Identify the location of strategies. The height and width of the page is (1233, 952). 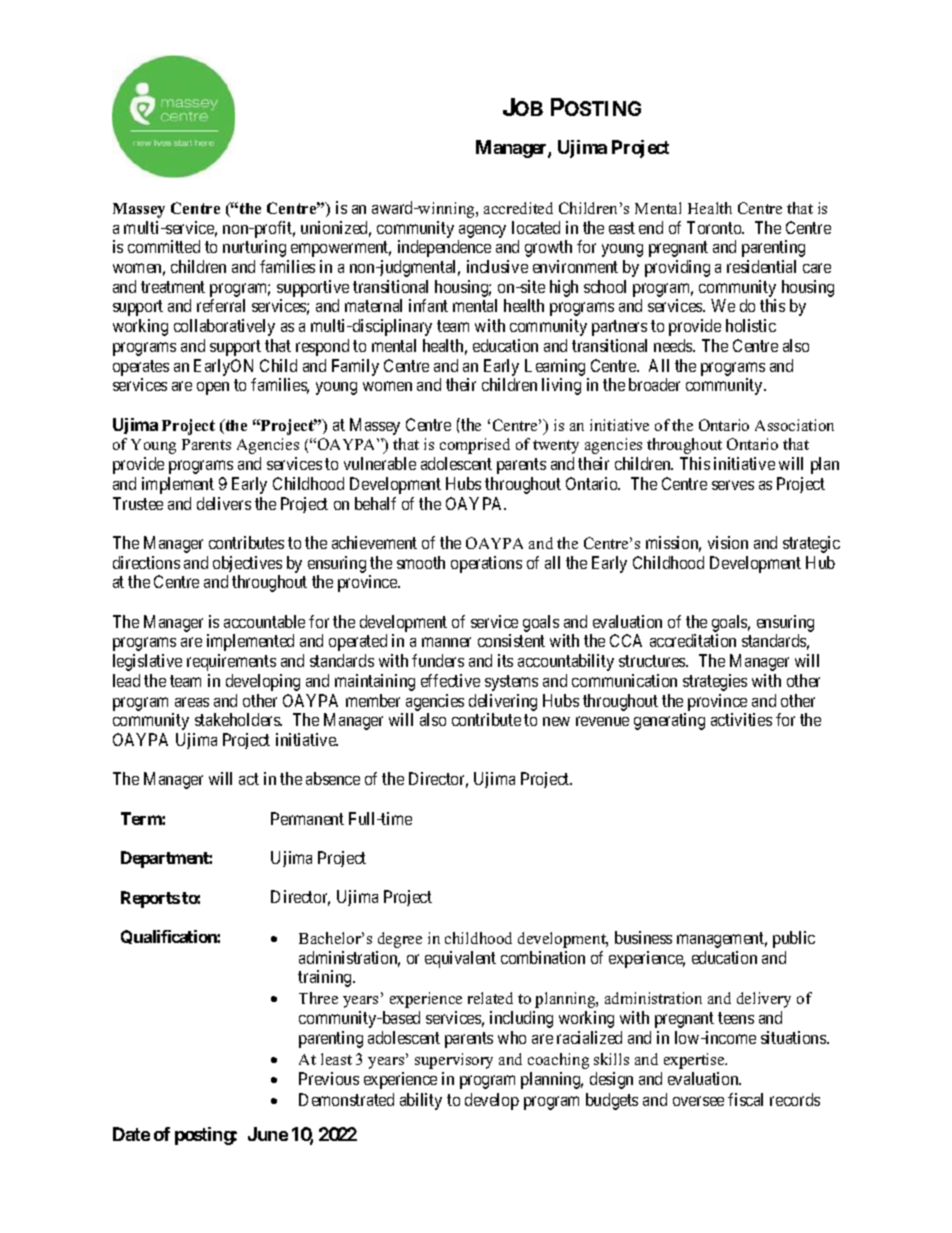
(715, 682).
